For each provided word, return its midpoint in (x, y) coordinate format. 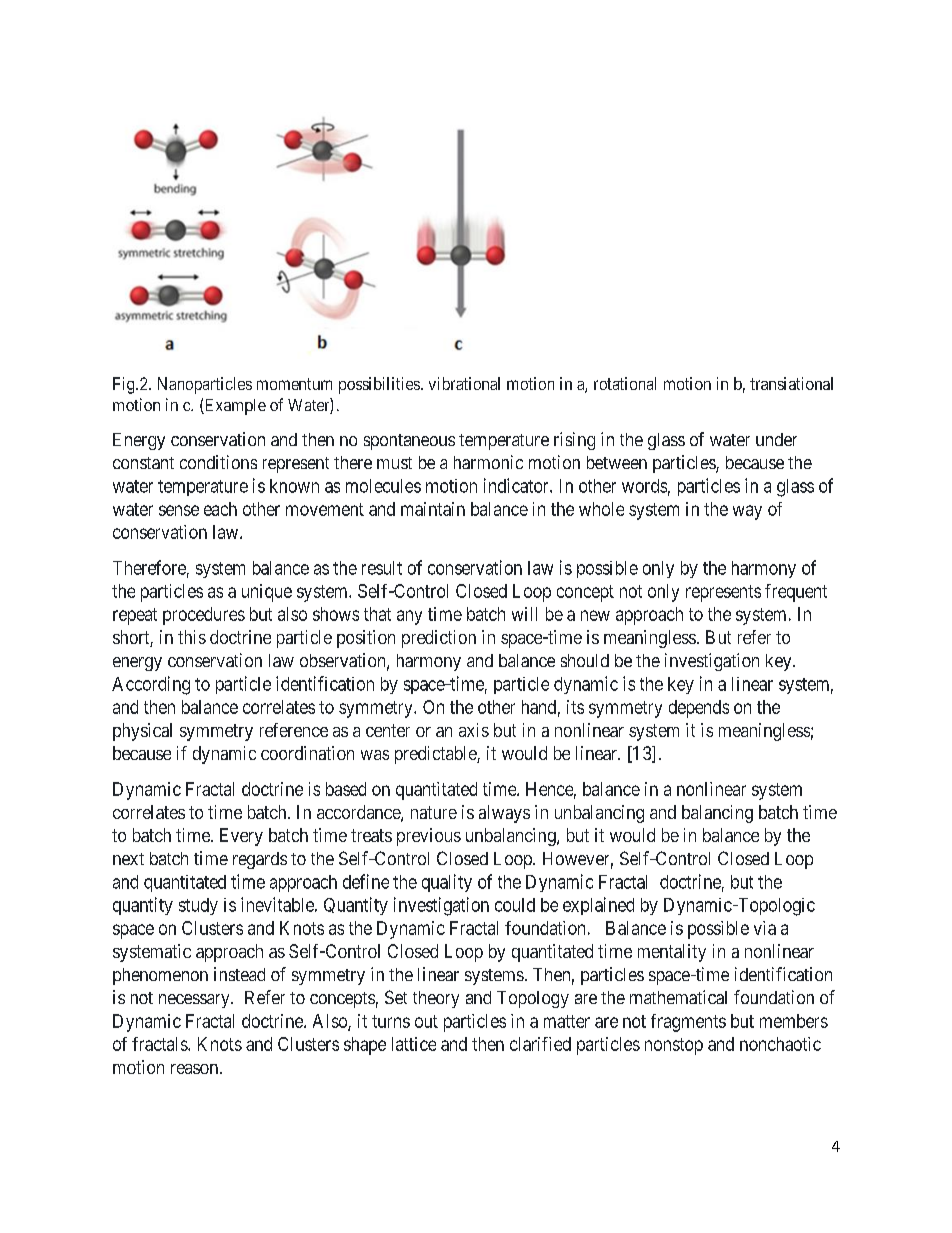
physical (142, 732)
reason (194, 1069)
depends (699, 709)
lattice (414, 1044)
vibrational (464, 383)
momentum (294, 384)
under (776, 439)
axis (474, 730)
